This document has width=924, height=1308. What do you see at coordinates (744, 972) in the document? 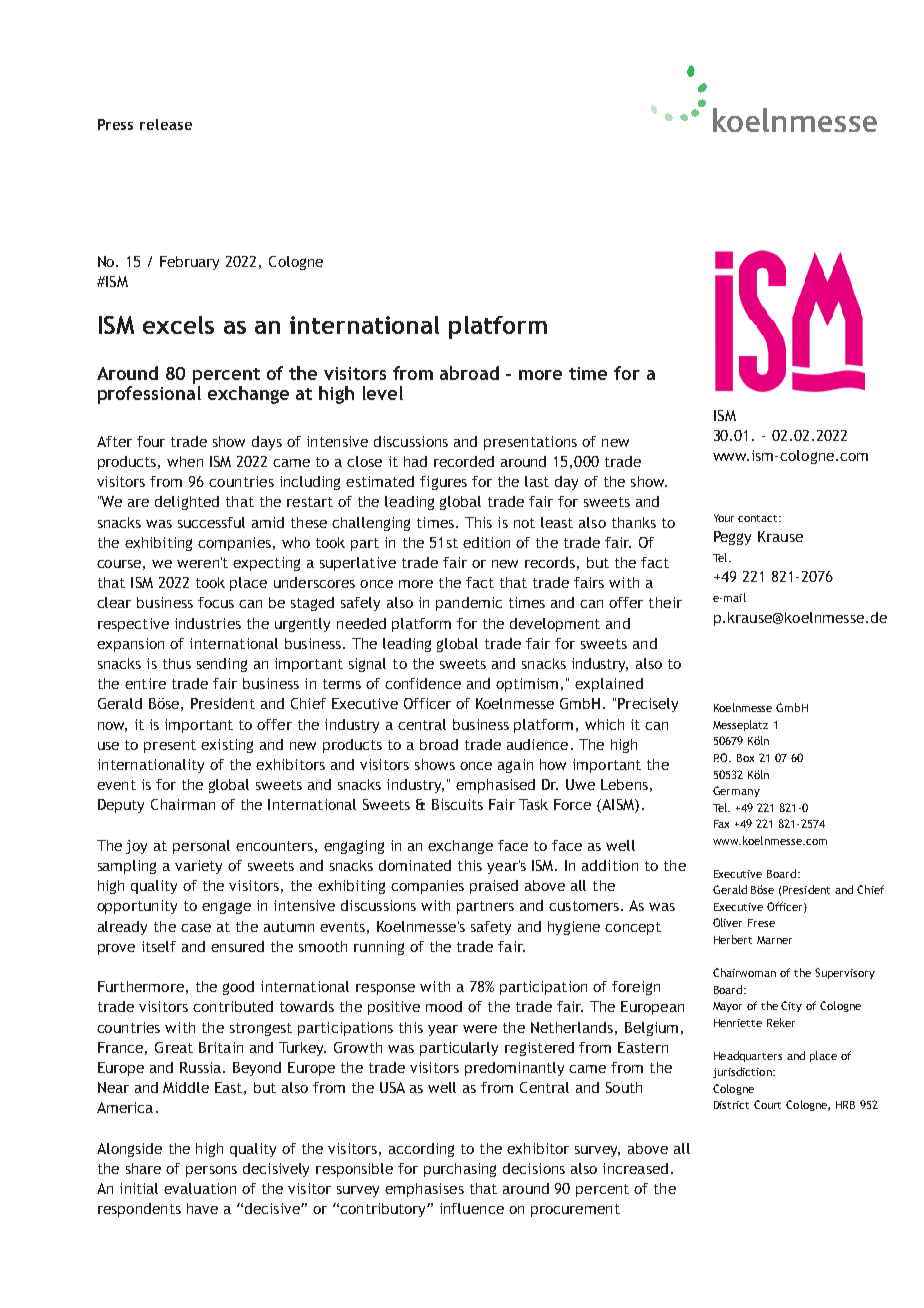
I see `Chairwoman` at bounding box center [744, 972].
